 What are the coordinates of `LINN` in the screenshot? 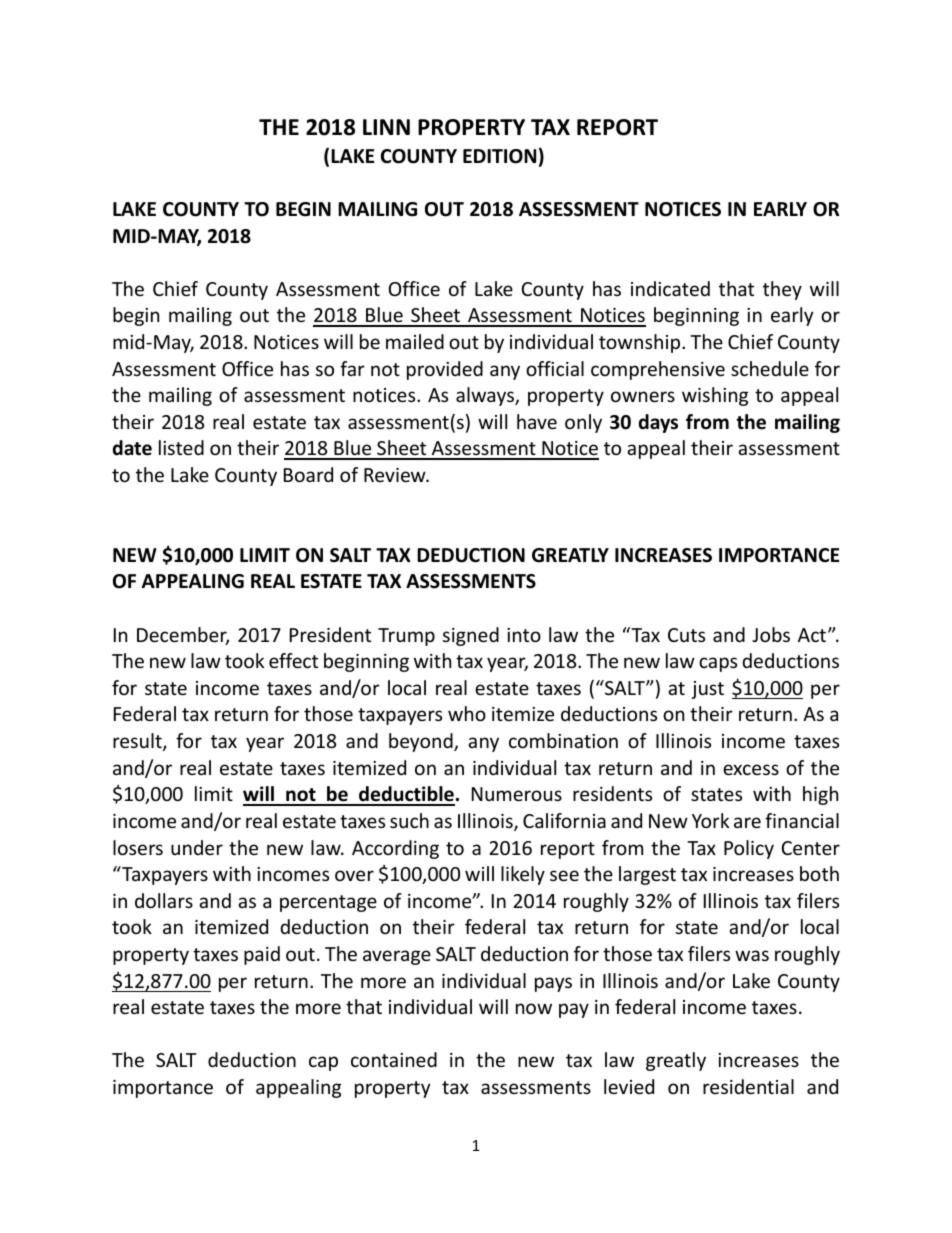 It's located at (386, 127).
